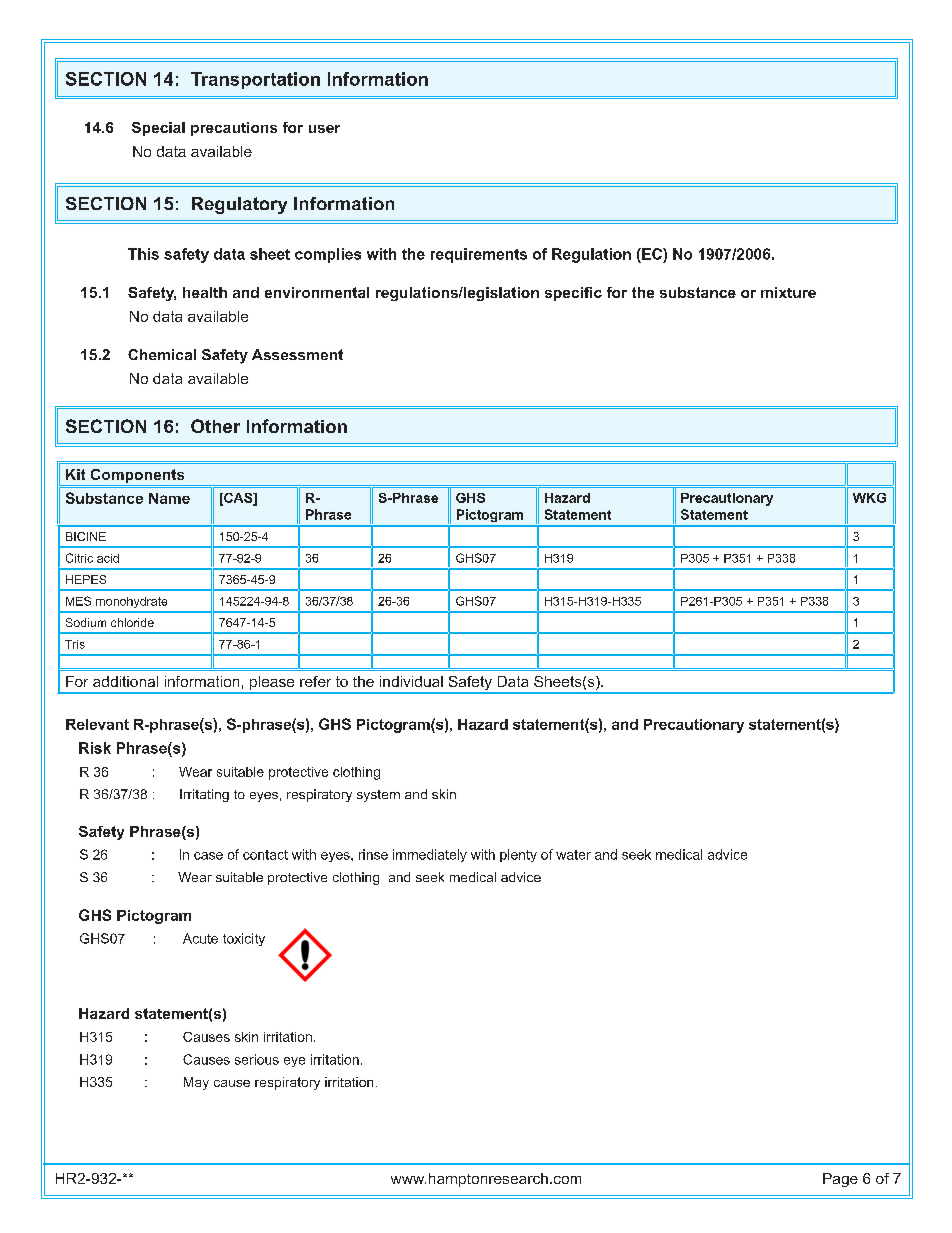  What do you see at coordinates (297, 354) in the document?
I see `Assessment` at bounding box center [297, 354].
